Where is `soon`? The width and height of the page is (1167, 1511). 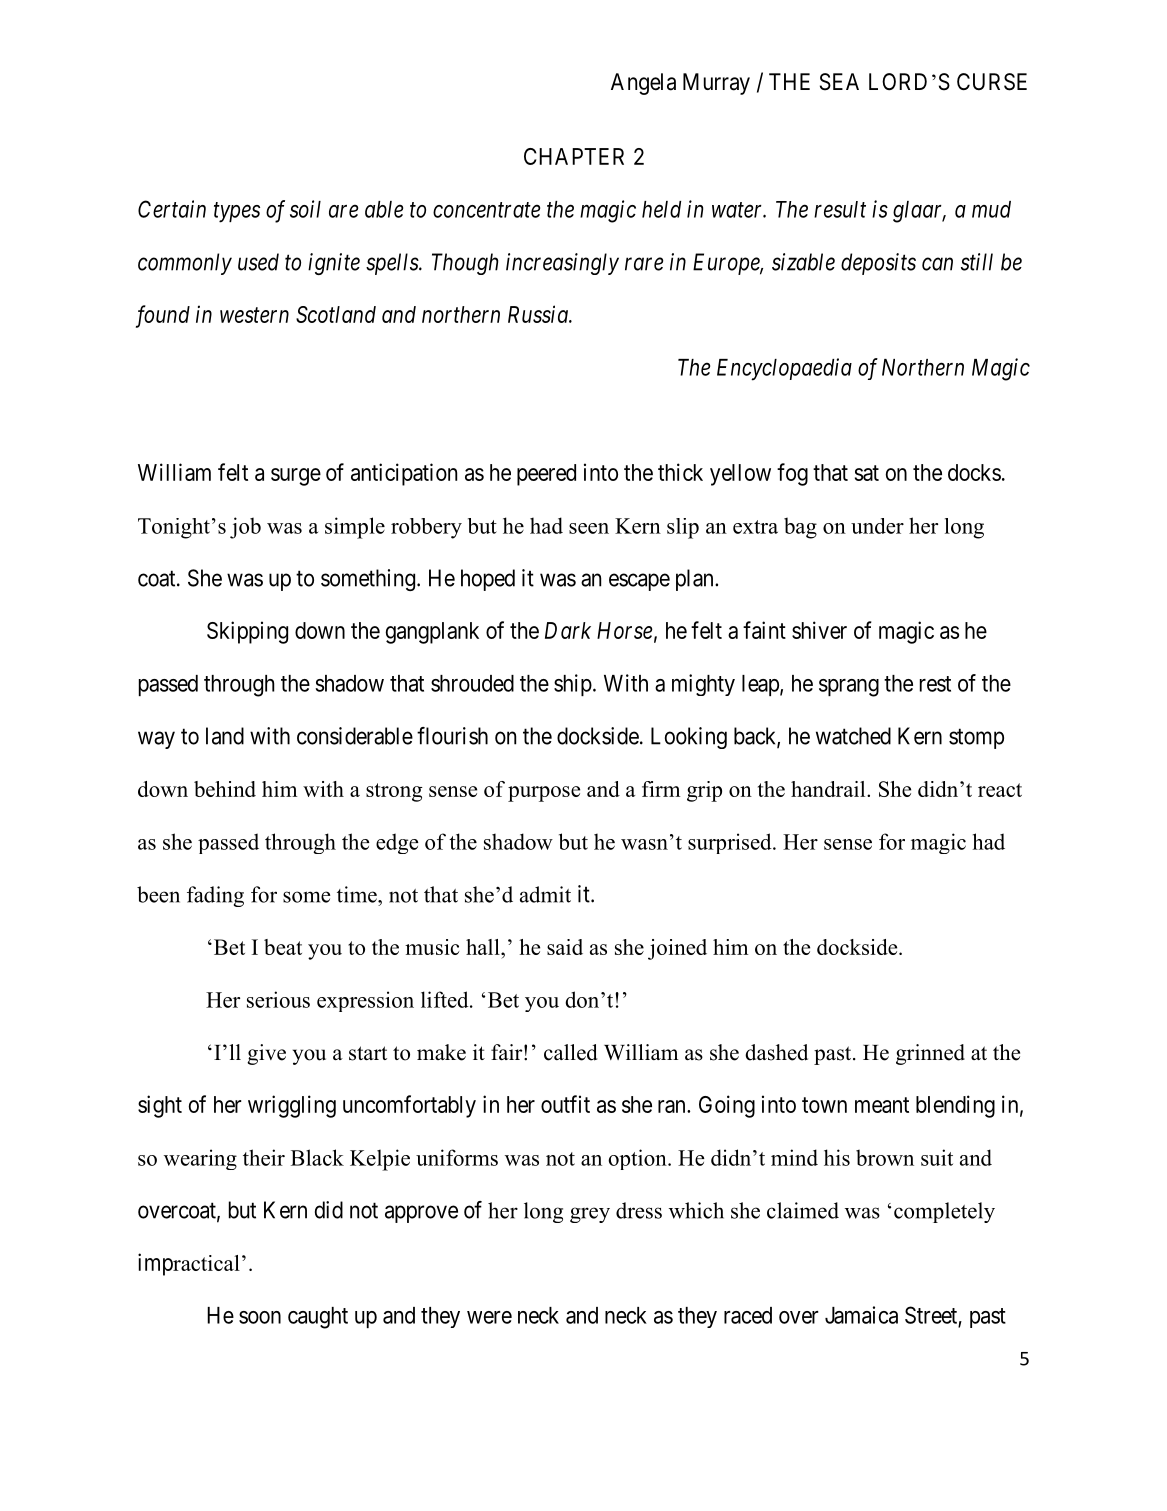
soon is located at coordinates (260, 1317).
